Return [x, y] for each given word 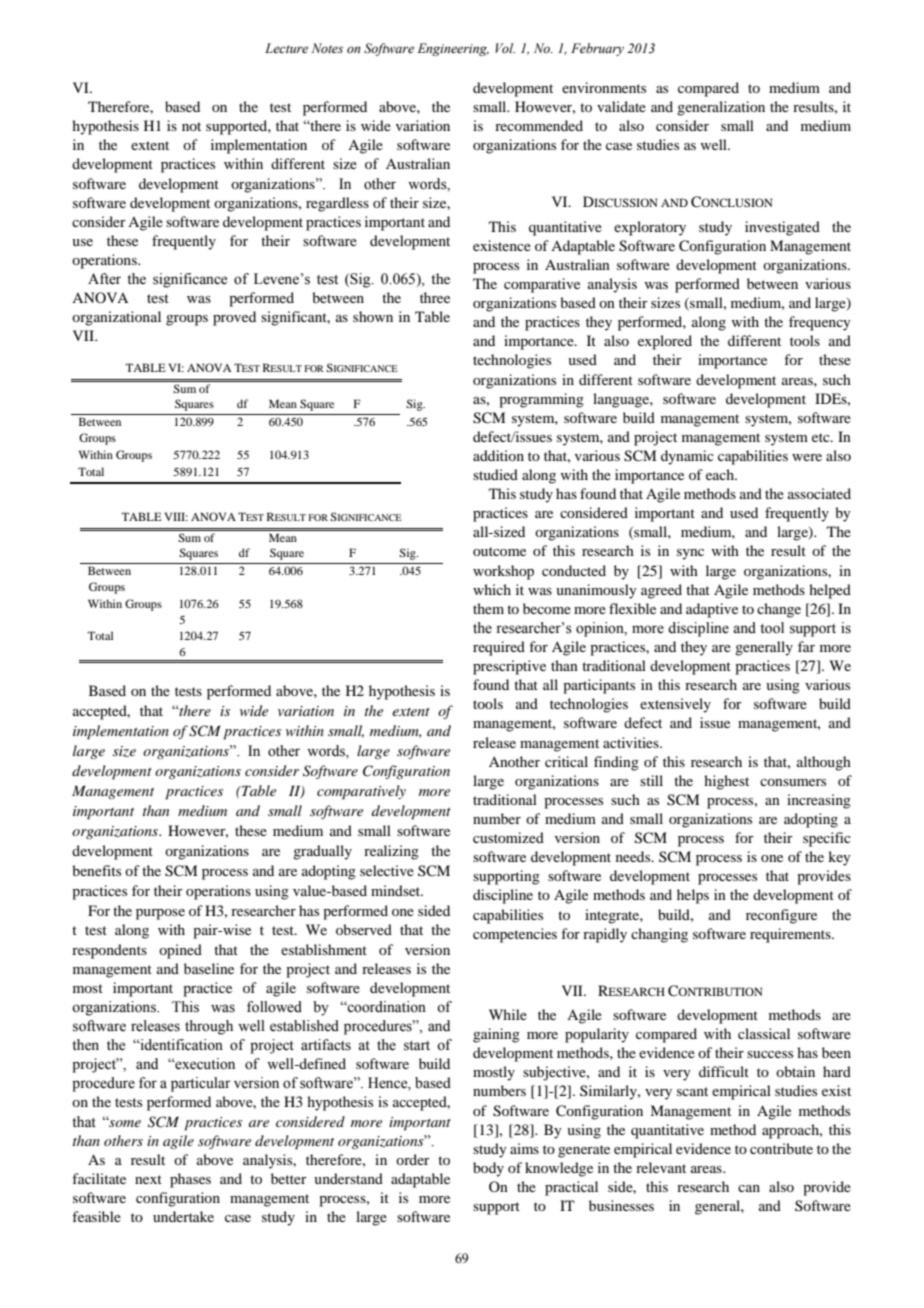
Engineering [453, 49]
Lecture [286, 48]
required [499, 648]
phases [190, 1180]
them [488, 608]
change [779, 610]
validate [621, 106]
